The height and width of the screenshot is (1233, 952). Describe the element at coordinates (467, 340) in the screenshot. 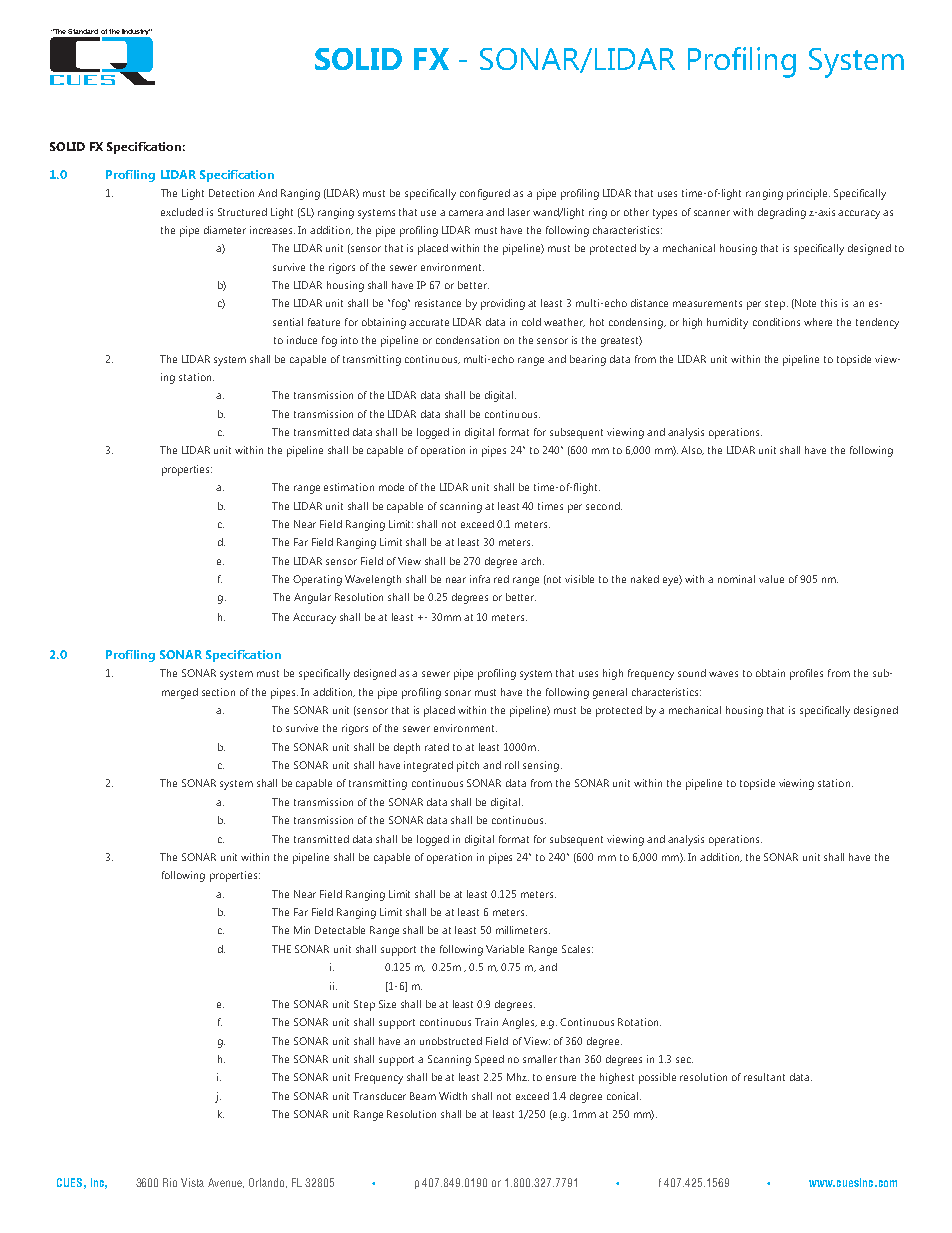

I see `condensation` at that location.
